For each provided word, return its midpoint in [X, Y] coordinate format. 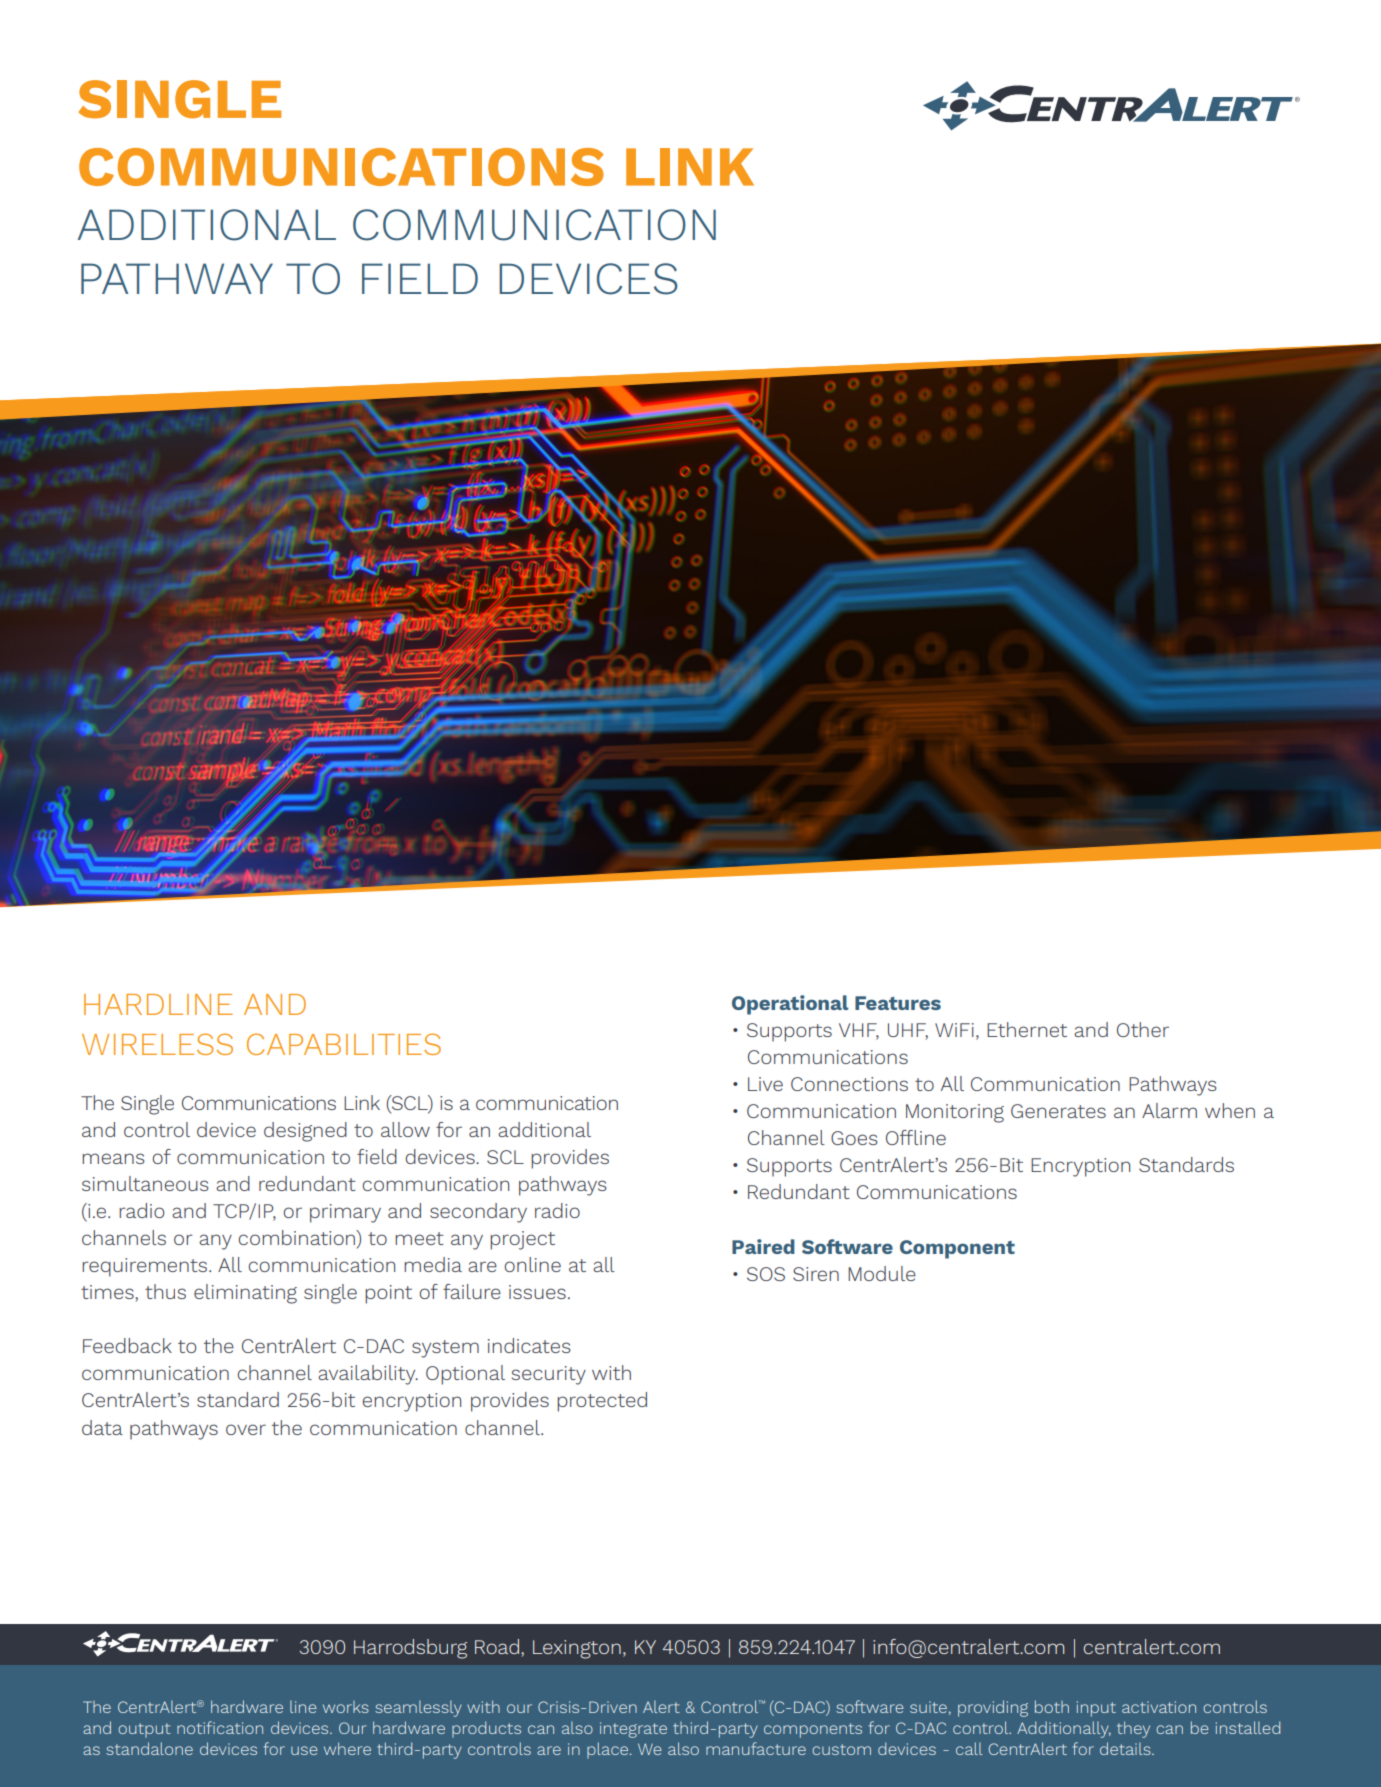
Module [882, 1273]
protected [602, 1402]
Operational [790, 1005]
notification [220, 1727]
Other [1143, 1029]
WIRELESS [157, 1044]
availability [368, 1375]
